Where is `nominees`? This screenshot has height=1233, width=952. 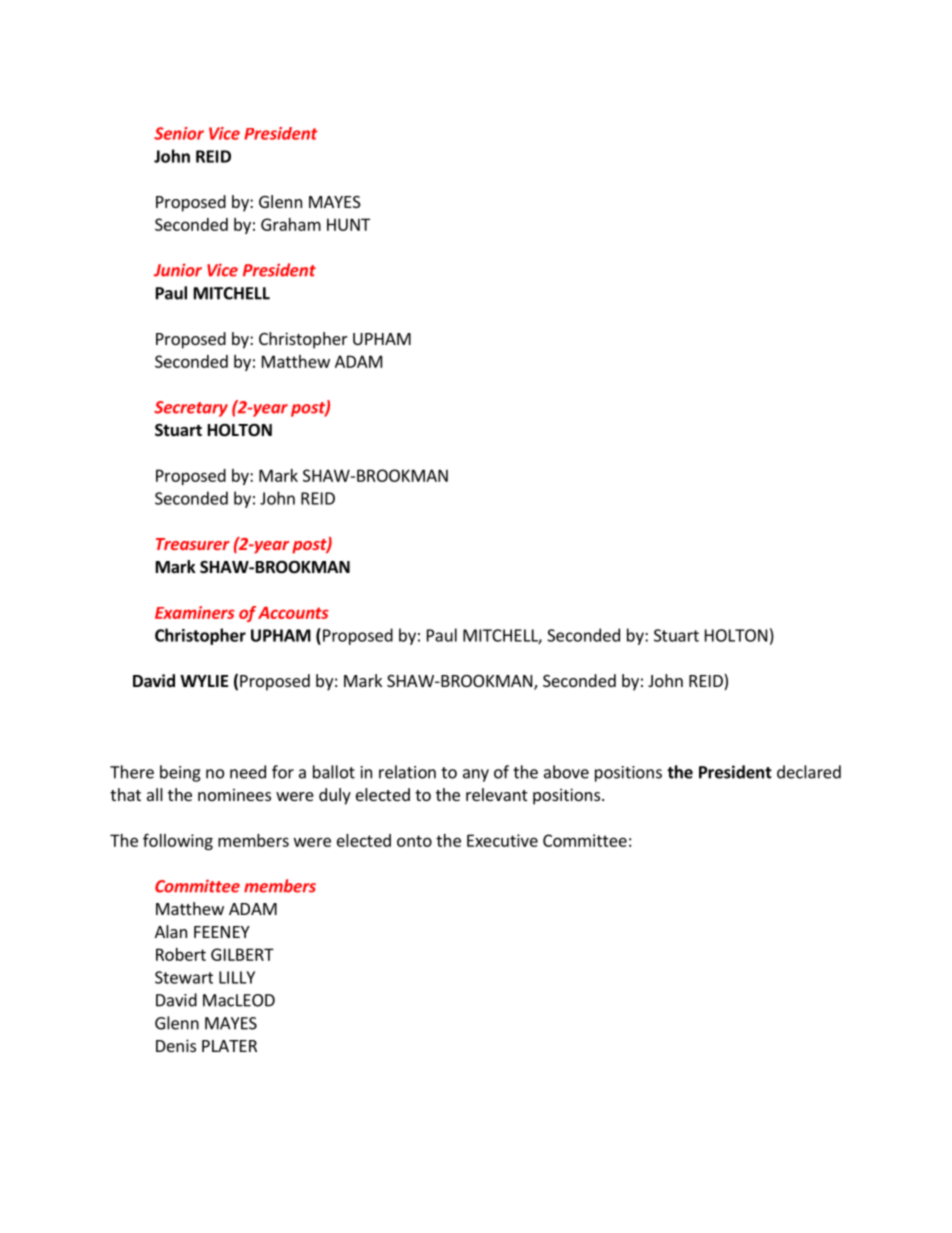
nominees is located at coordinates (234, 794).
